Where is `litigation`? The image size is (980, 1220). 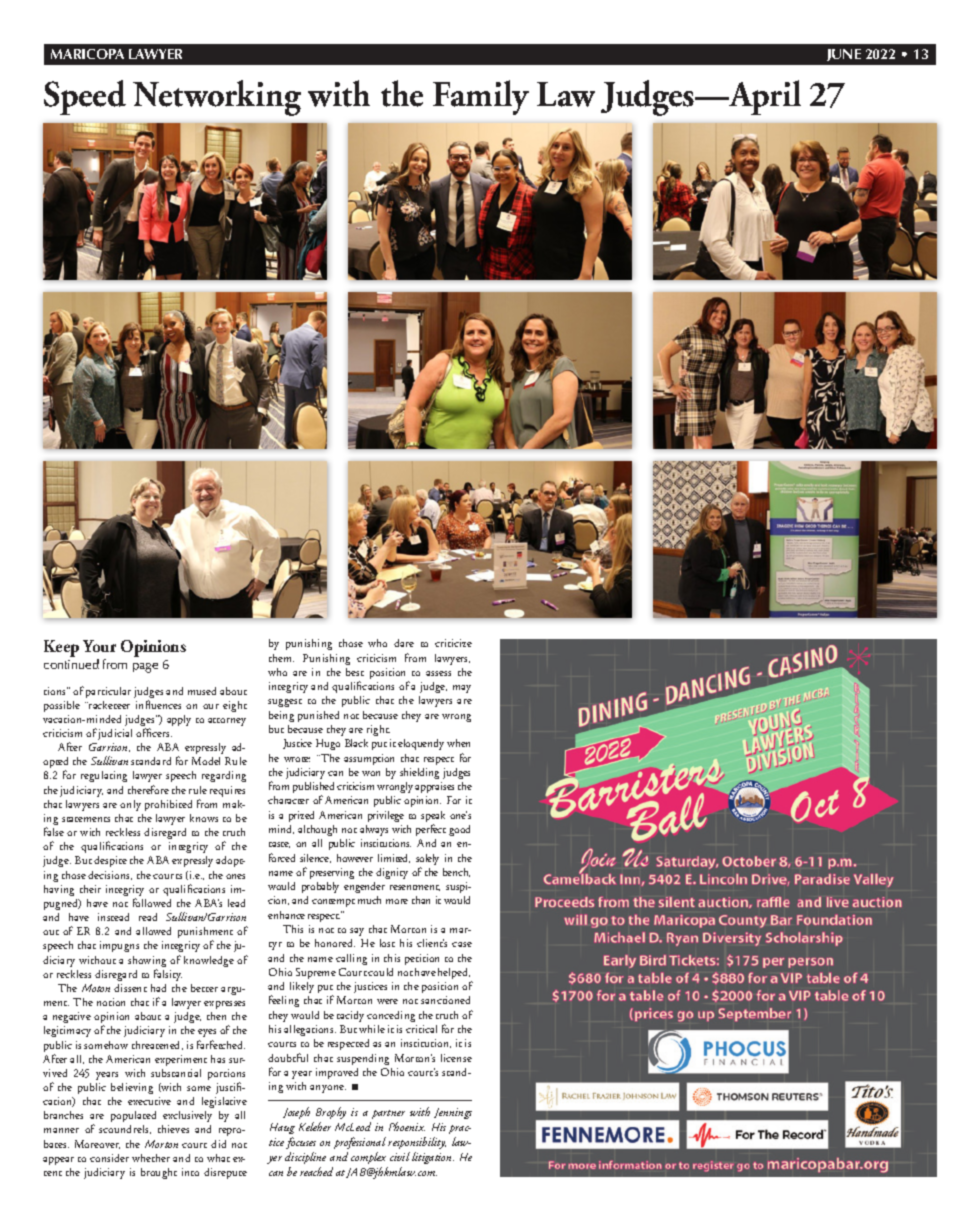 litigation is located at coordinates (433, 1158).
